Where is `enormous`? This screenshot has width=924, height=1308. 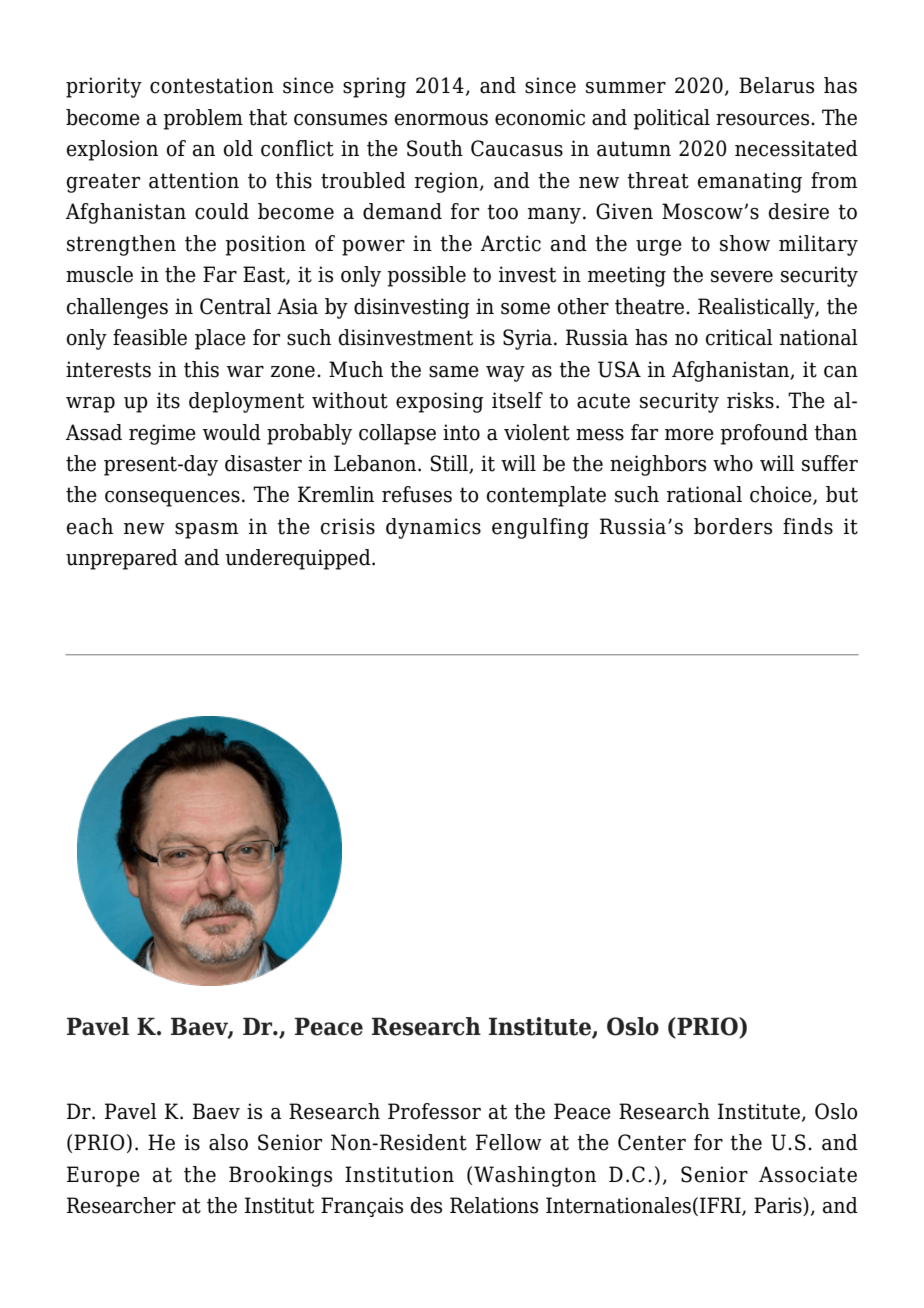 enormous is located at coordinates (441, 120).
